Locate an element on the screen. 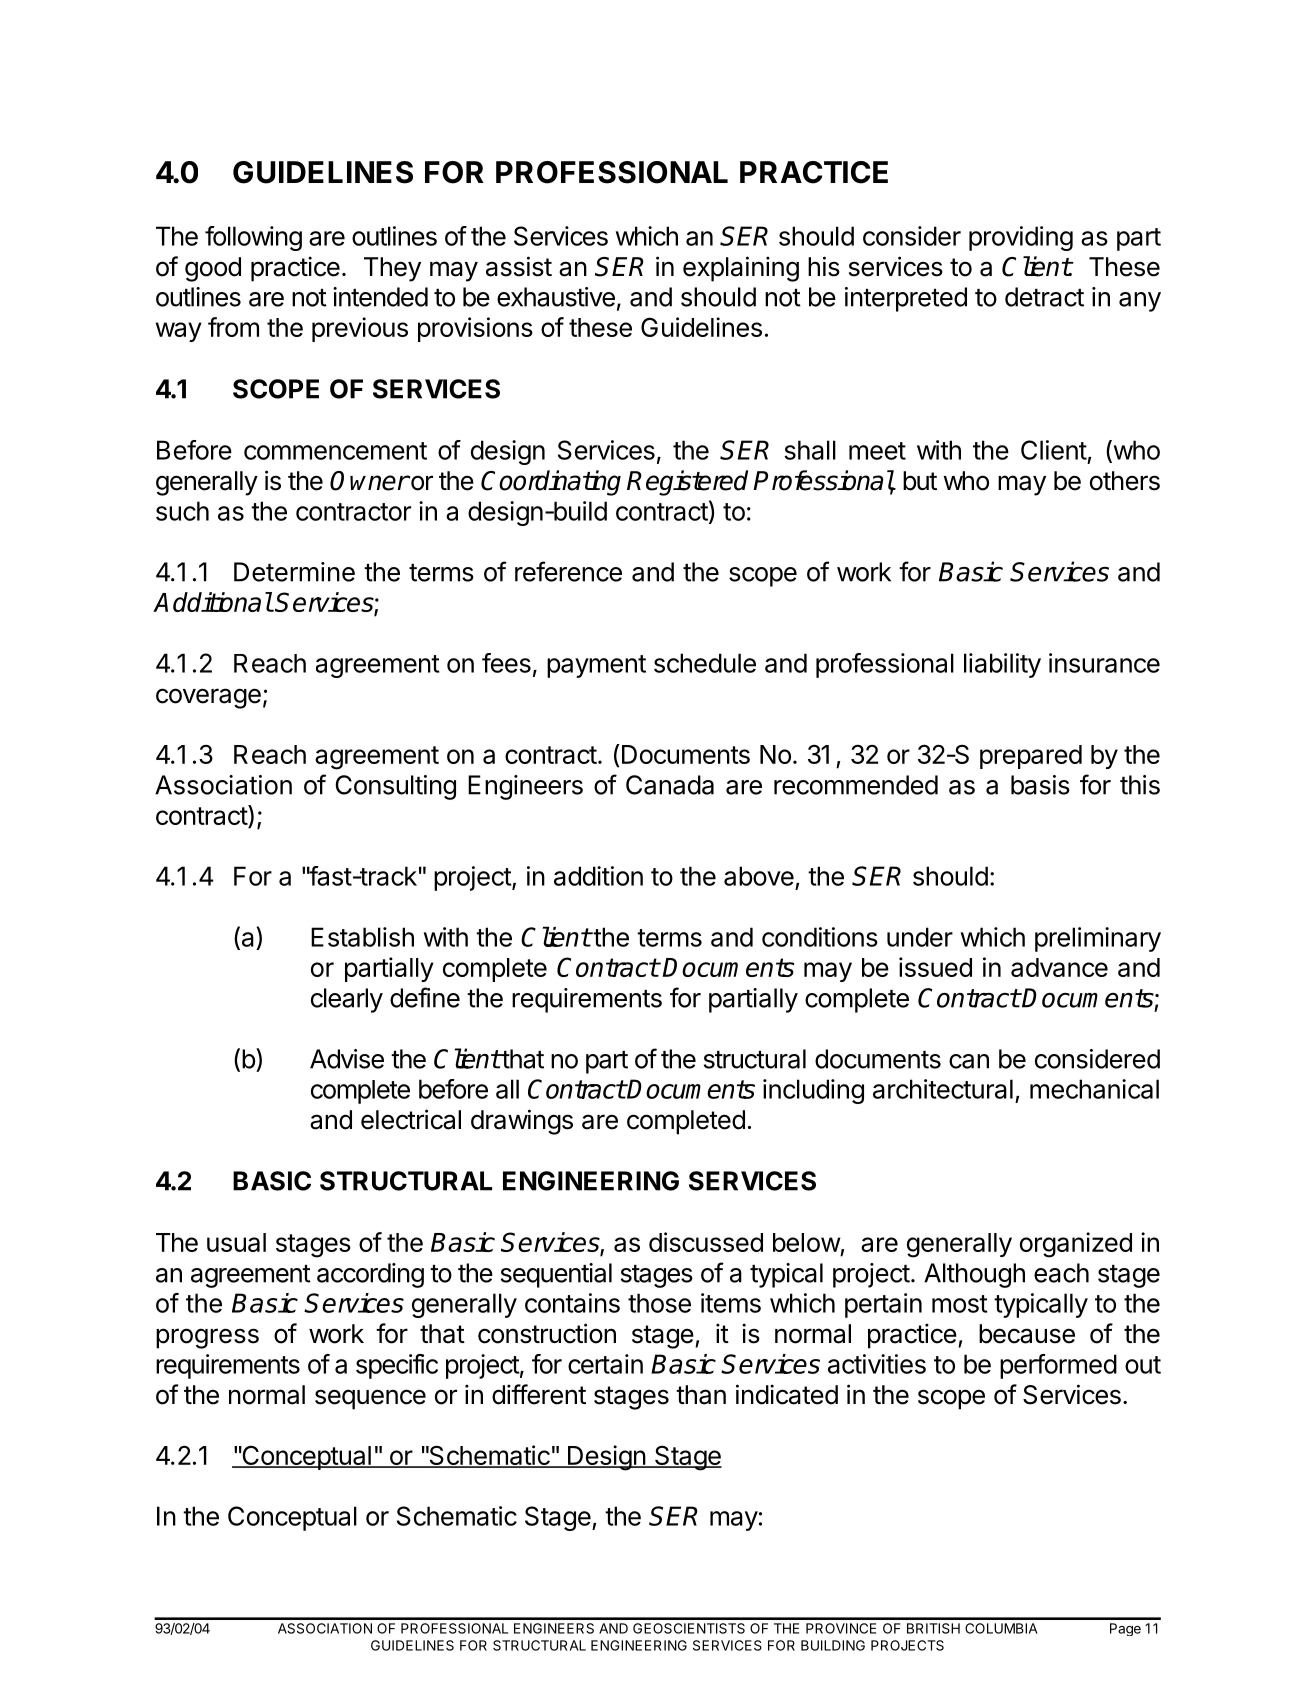 Image resolution: width=1315 pixels, height=1702 pixels. explaining is located at coordinates (741, 269).
